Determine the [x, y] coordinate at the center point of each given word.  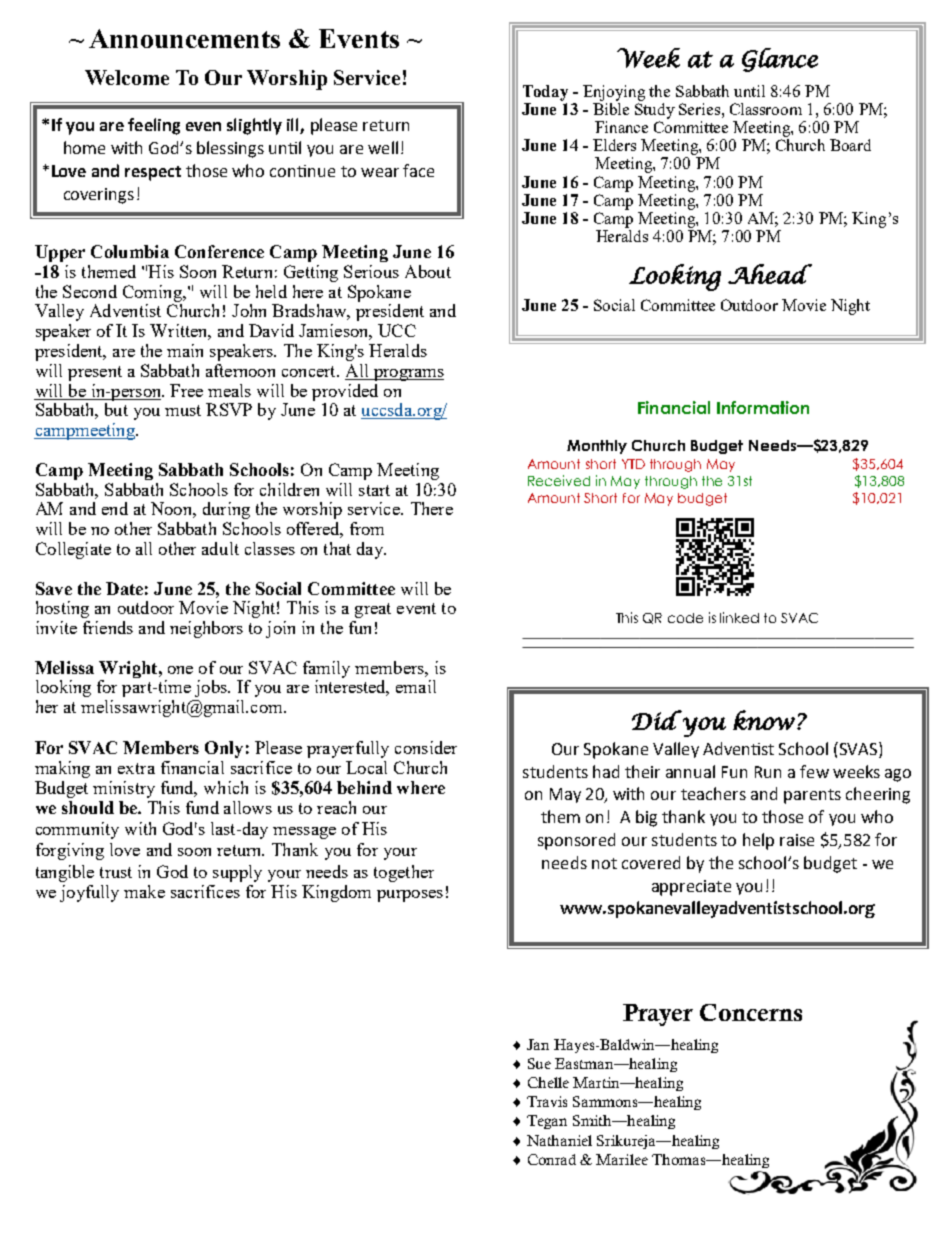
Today [545, 93]
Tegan [547, 1122]
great [373, 610]
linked [739, 617]
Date [124, 588]
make [144, 891]
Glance [780, 60]
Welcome [127, 77]
